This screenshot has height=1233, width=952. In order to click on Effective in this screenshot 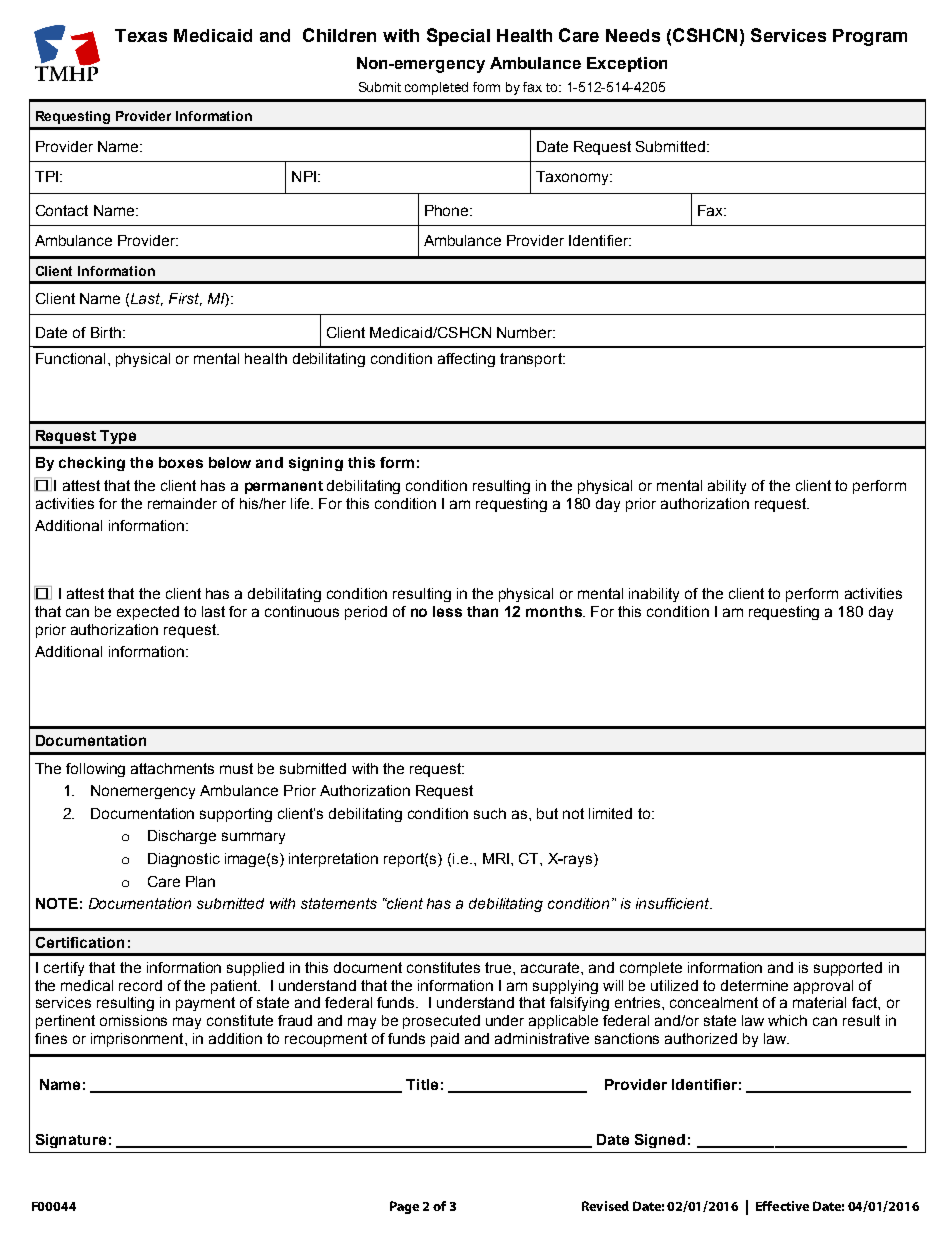, I will do `click(782, 1206)`.
